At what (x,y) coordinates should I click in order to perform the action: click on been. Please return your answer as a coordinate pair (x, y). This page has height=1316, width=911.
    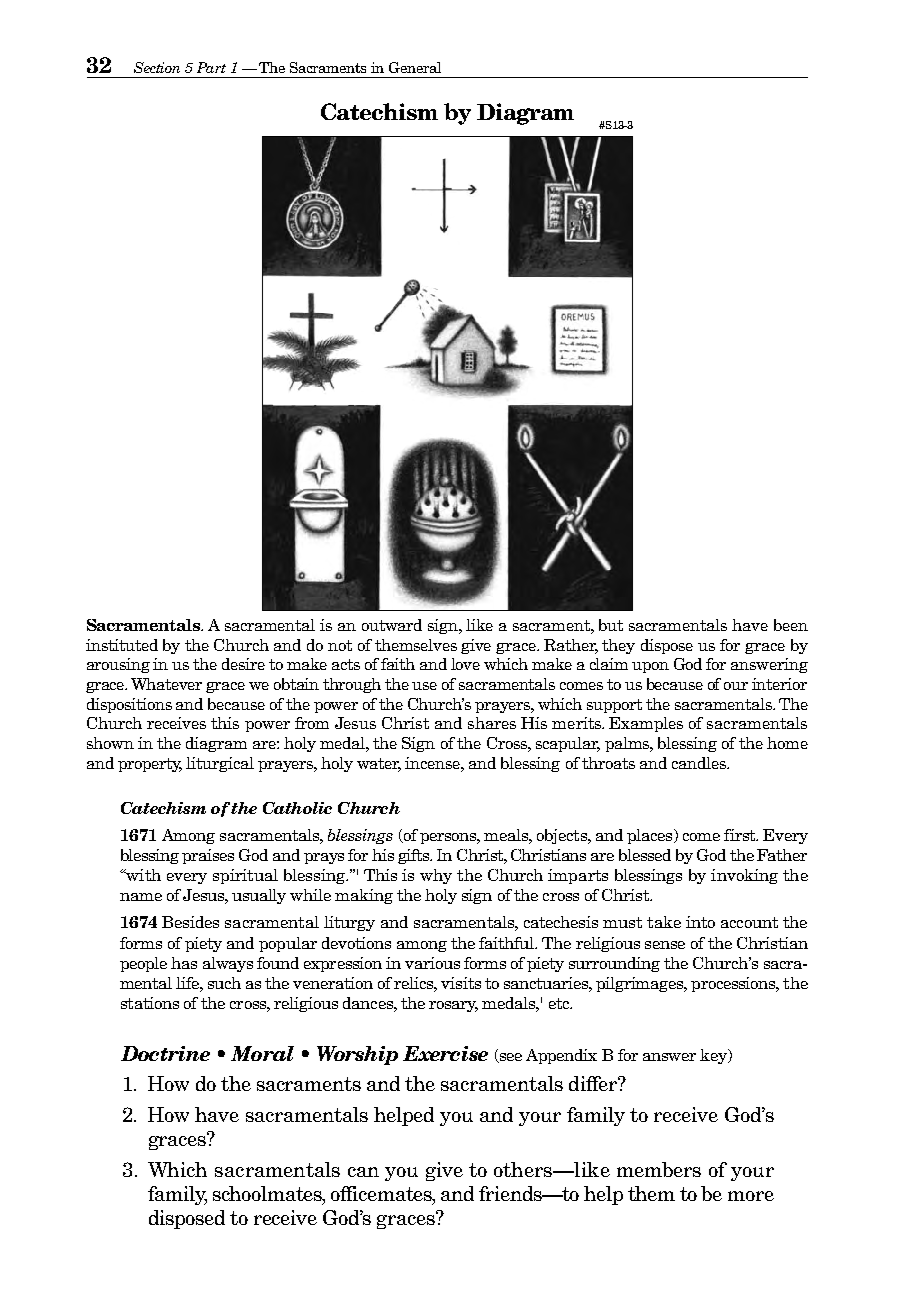
    Looking at the image, I should click on (791, 625).
